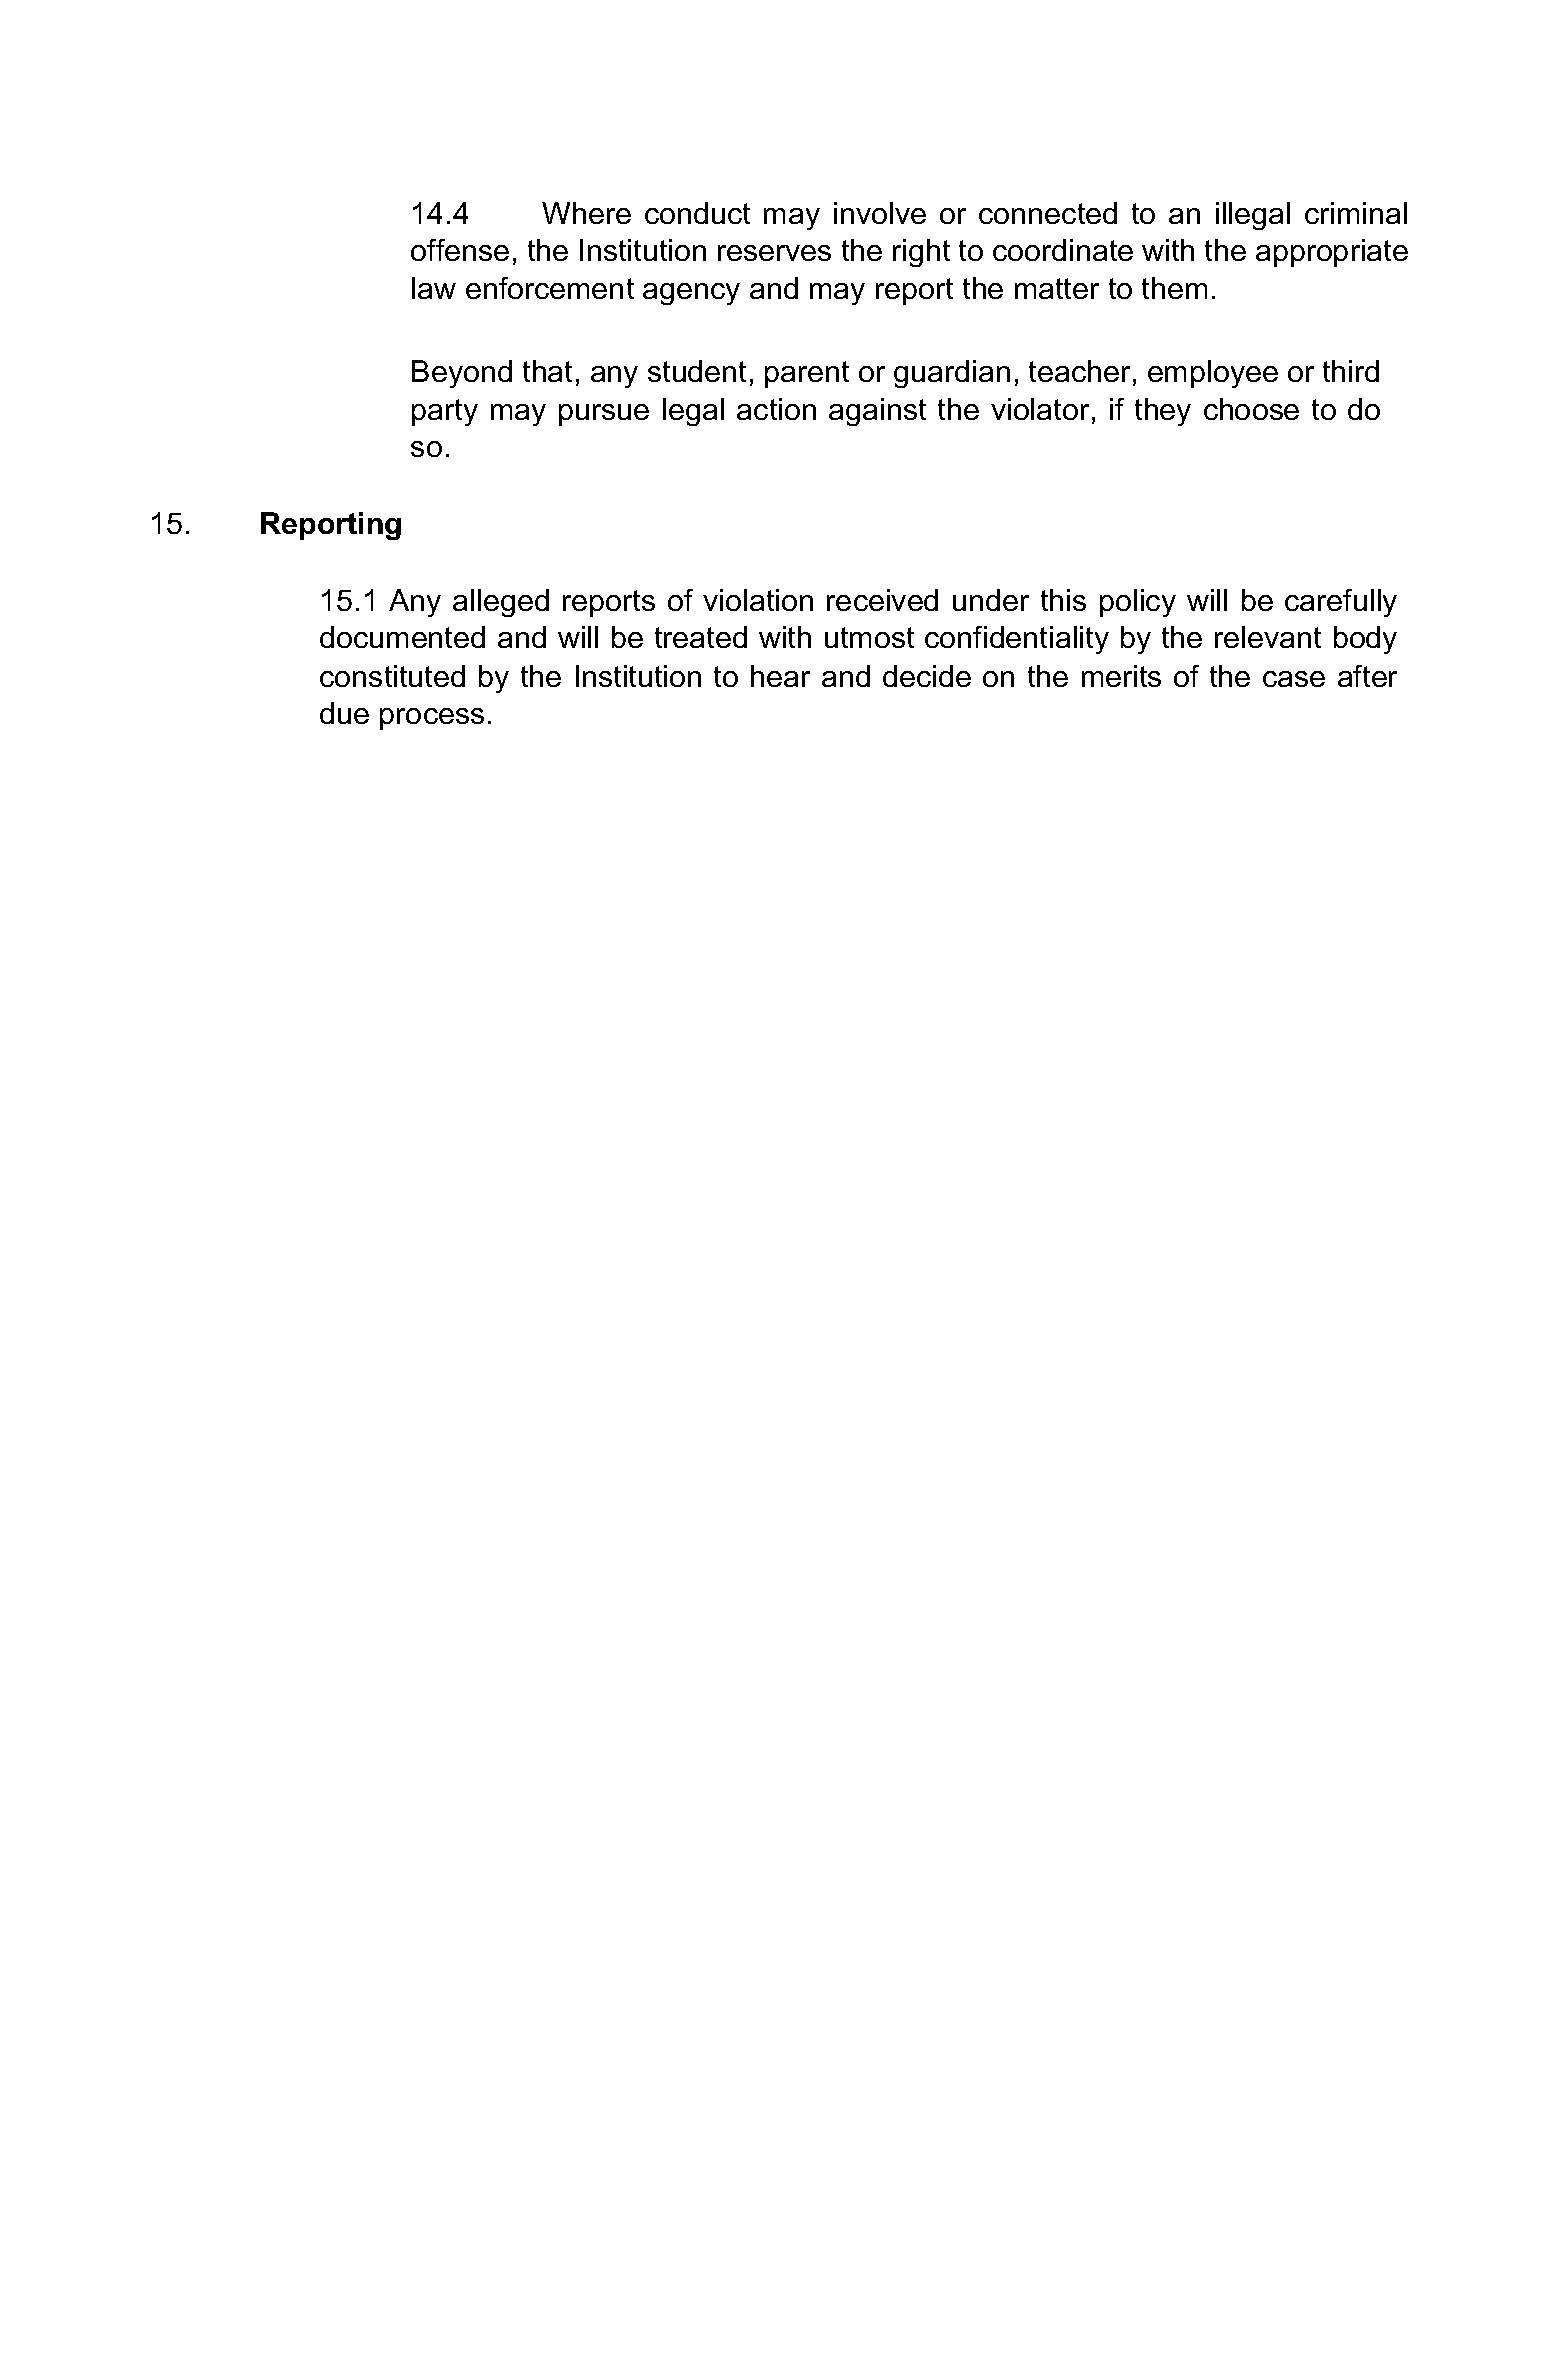  Describe the element at coordinates (927, 676) in the document. I see `decide` at that location.
